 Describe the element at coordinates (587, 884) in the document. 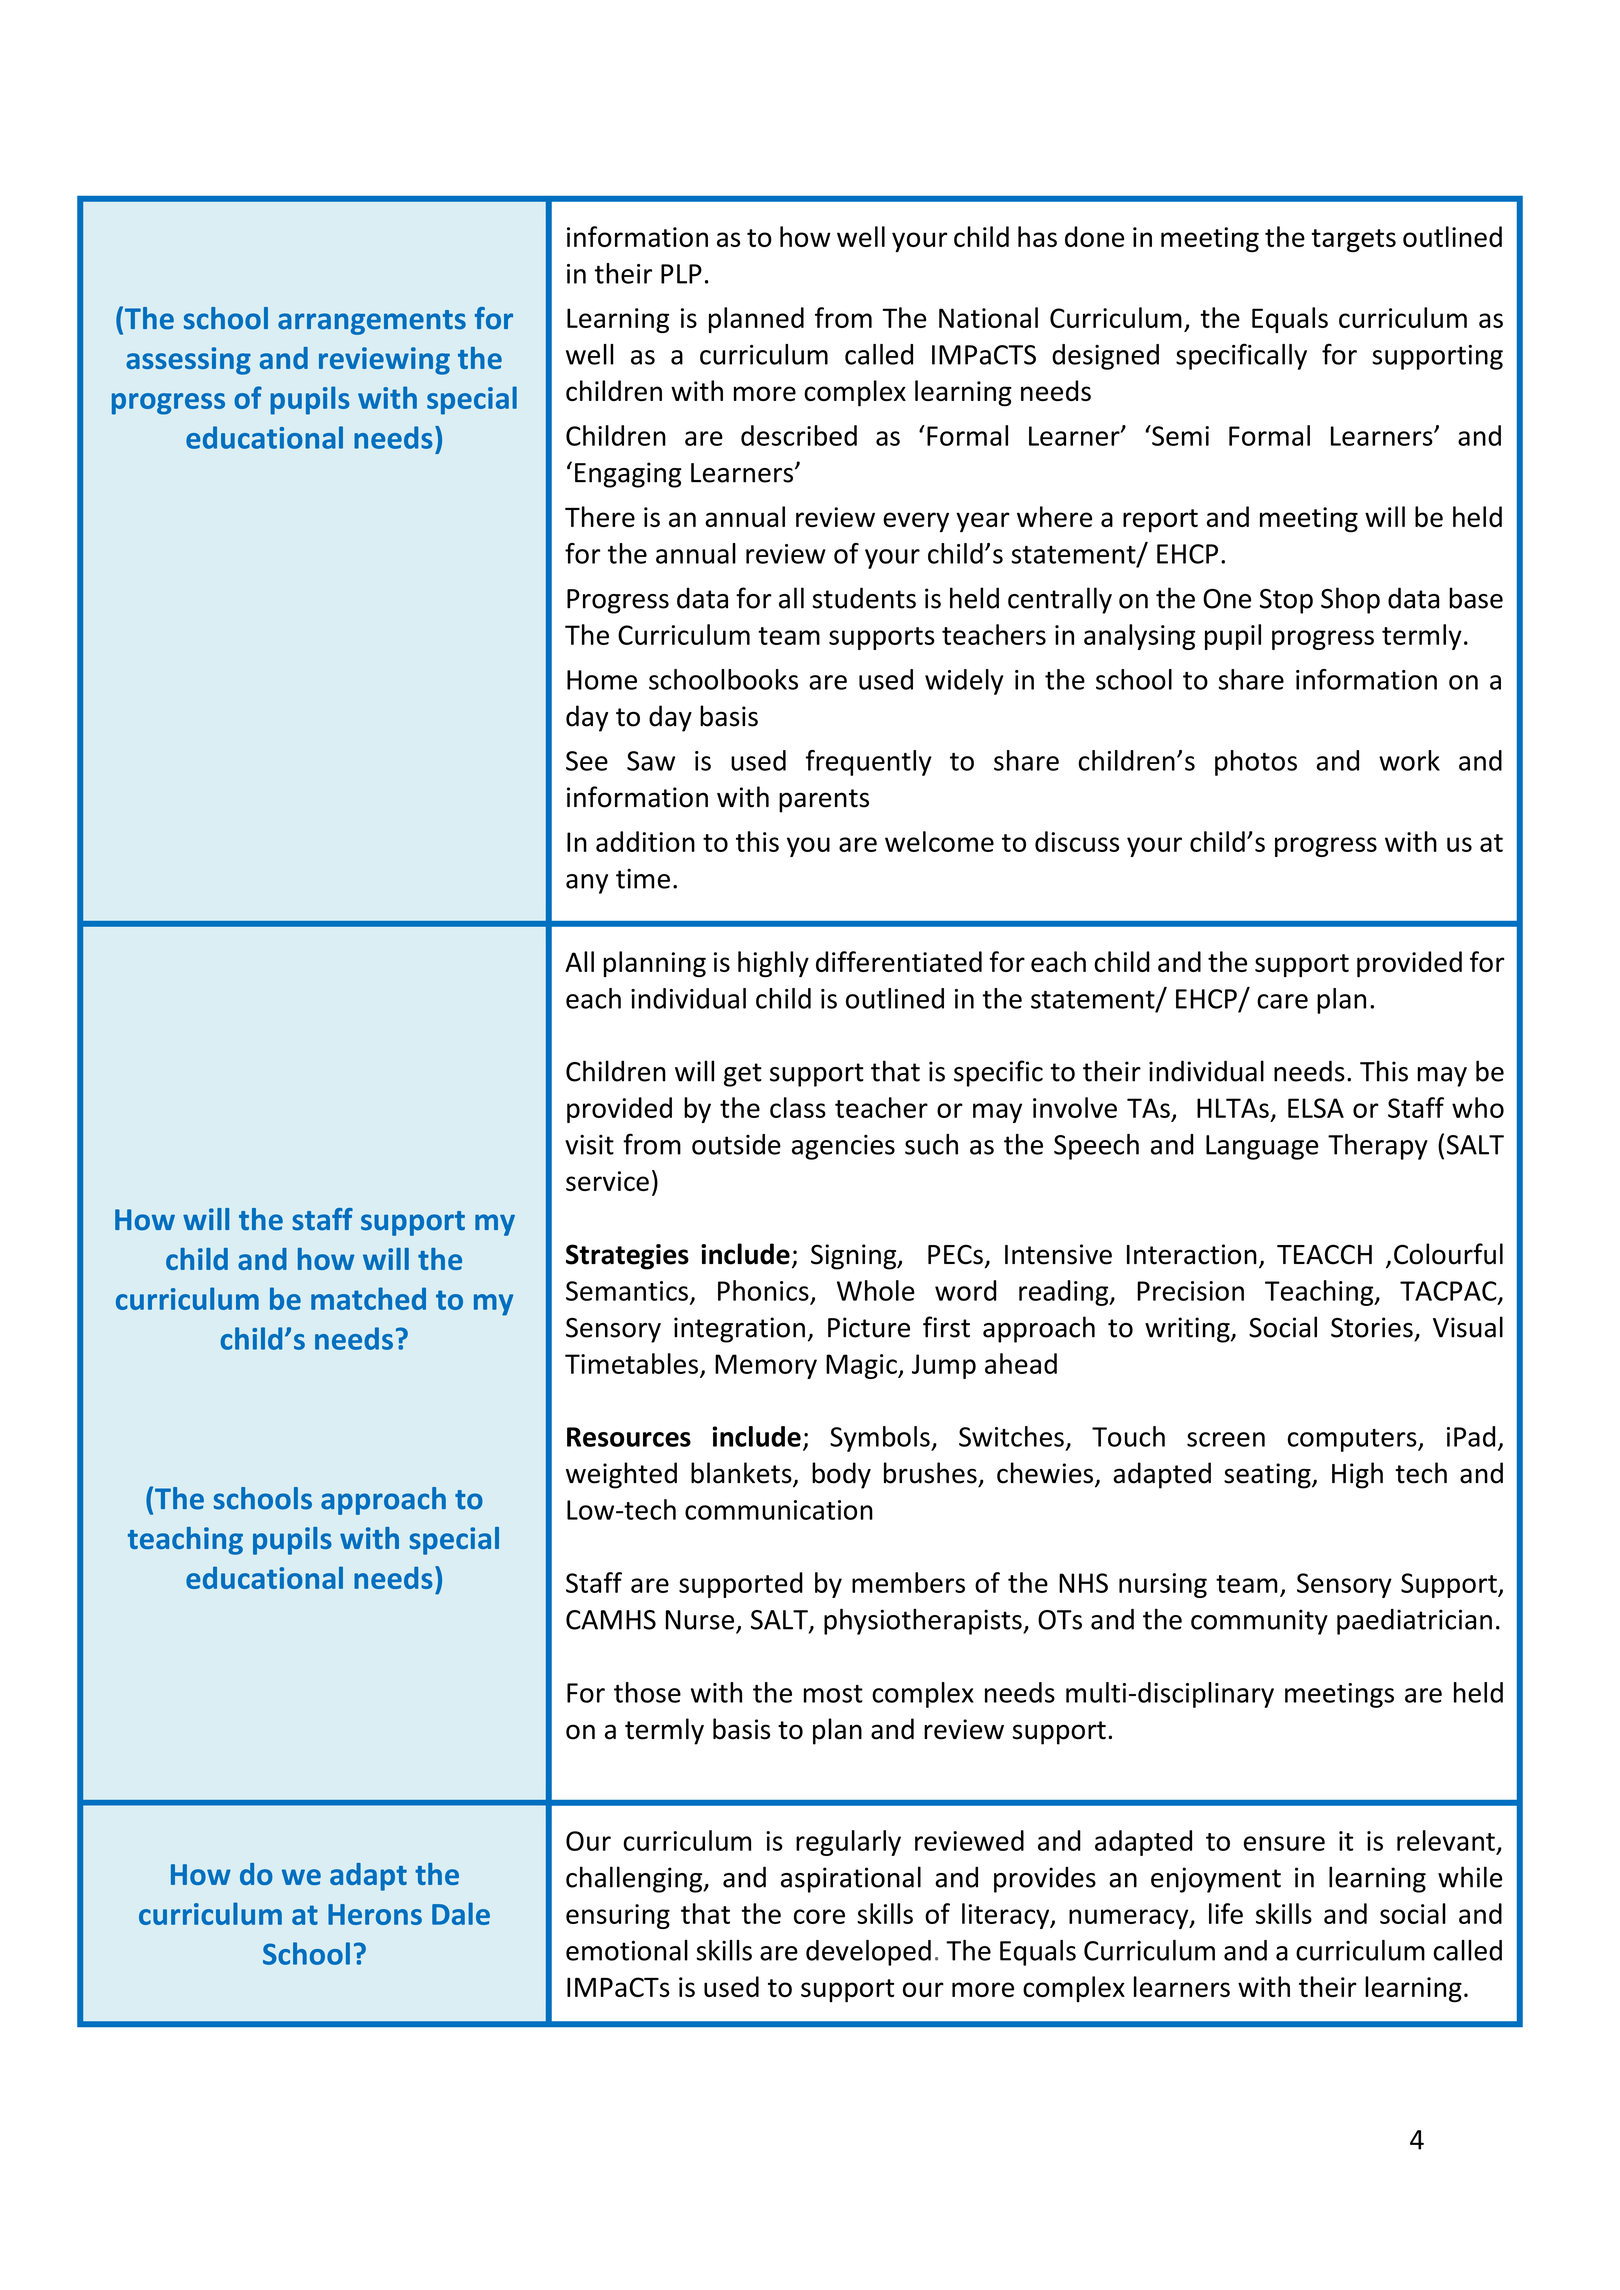

I see `any` at that location.
